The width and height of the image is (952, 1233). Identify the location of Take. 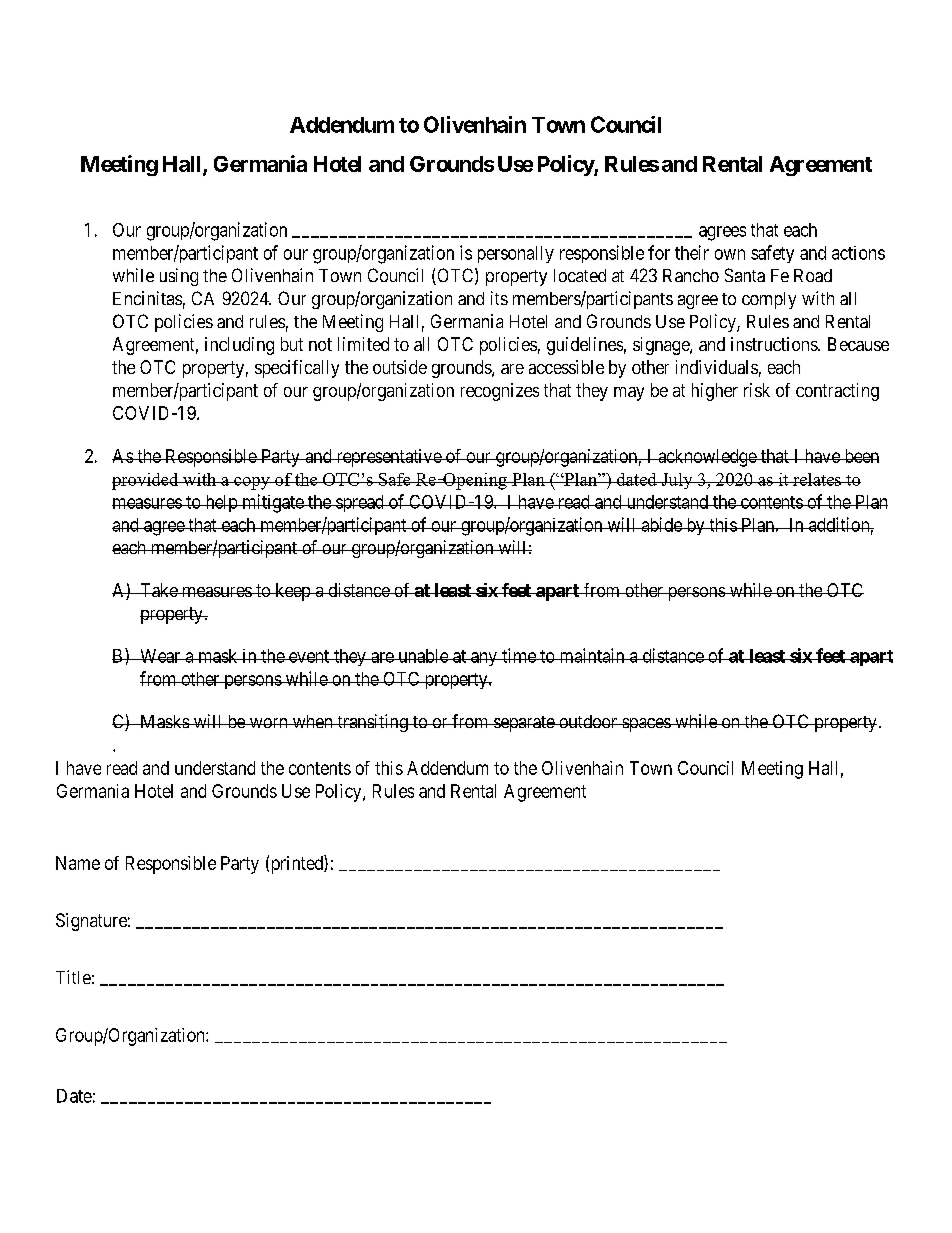
(158, 590).
